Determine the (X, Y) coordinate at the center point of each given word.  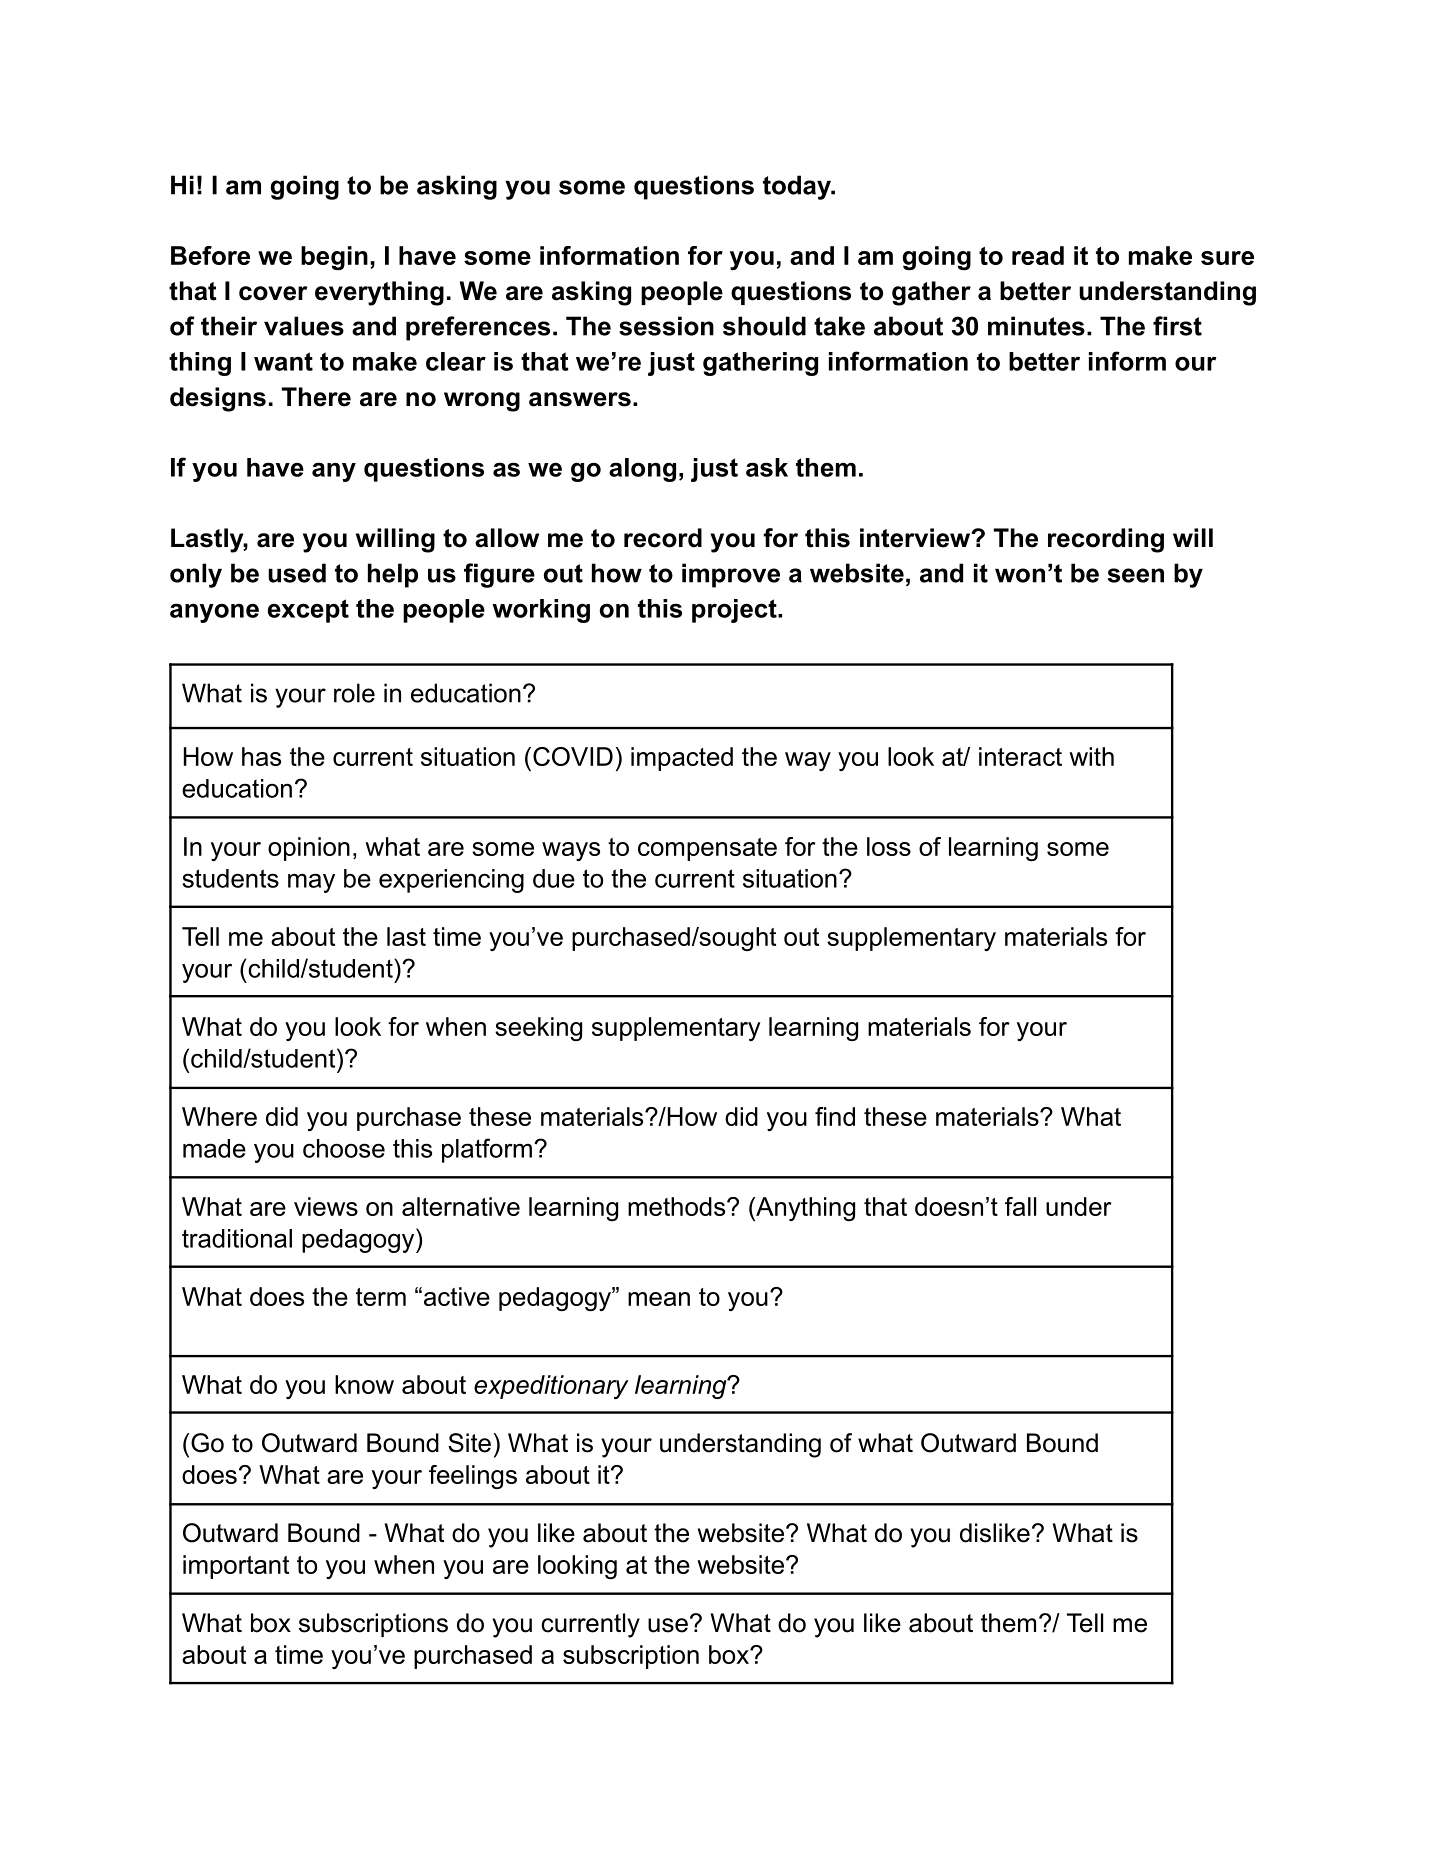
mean (659, 1299)
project (735, 611)
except (308, 611)
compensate (707, 849)
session (666, 326)
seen (1136, 575)
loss (889, 846)
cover (273, 293)
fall (1020, 1206)
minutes (1036, 326)
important (236, 1567)
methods (678, 1206)
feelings (473, 1477)
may (311, 883)
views (326, 1206)
